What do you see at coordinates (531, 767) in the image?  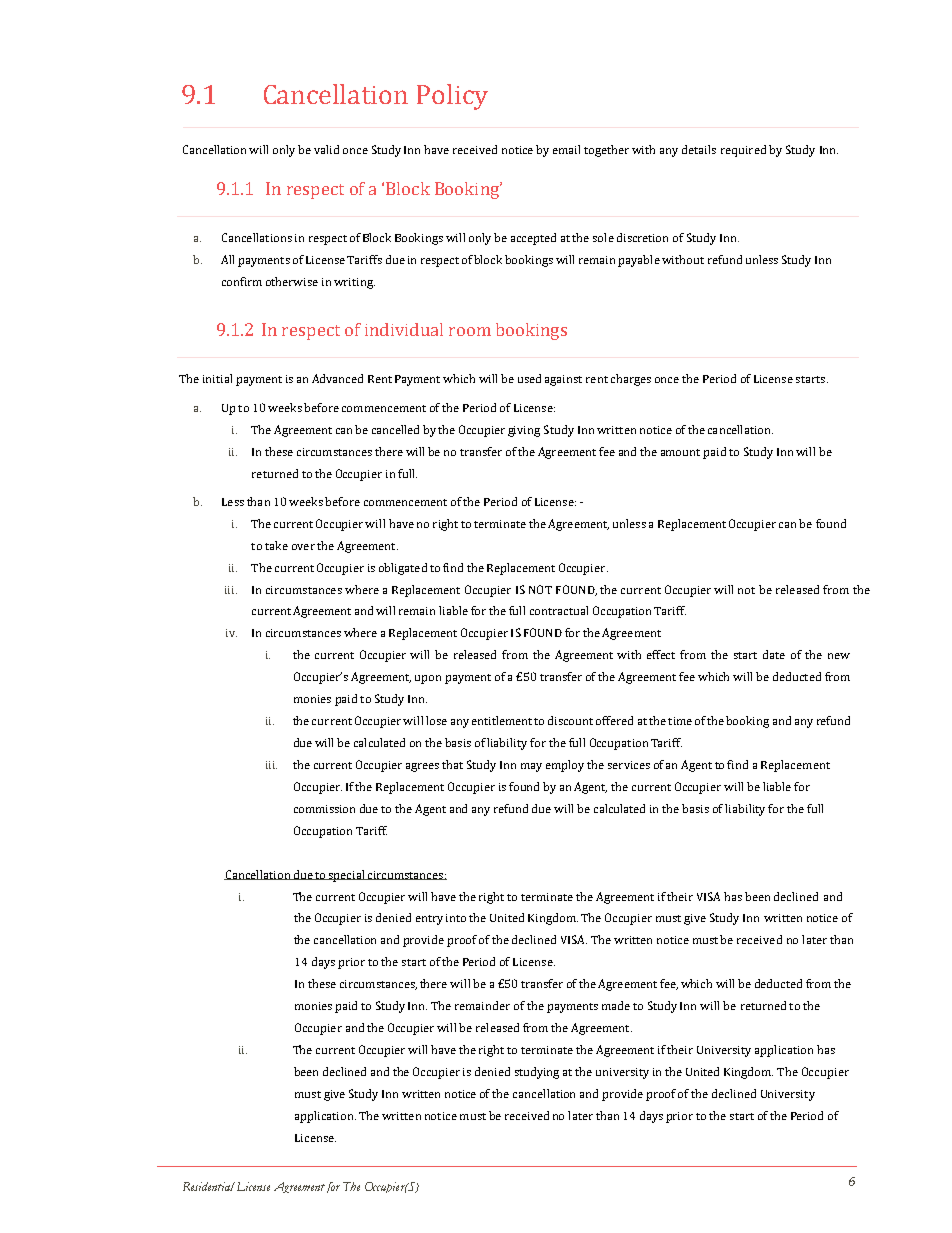 I see `may` at bounding box center [531, 767].
